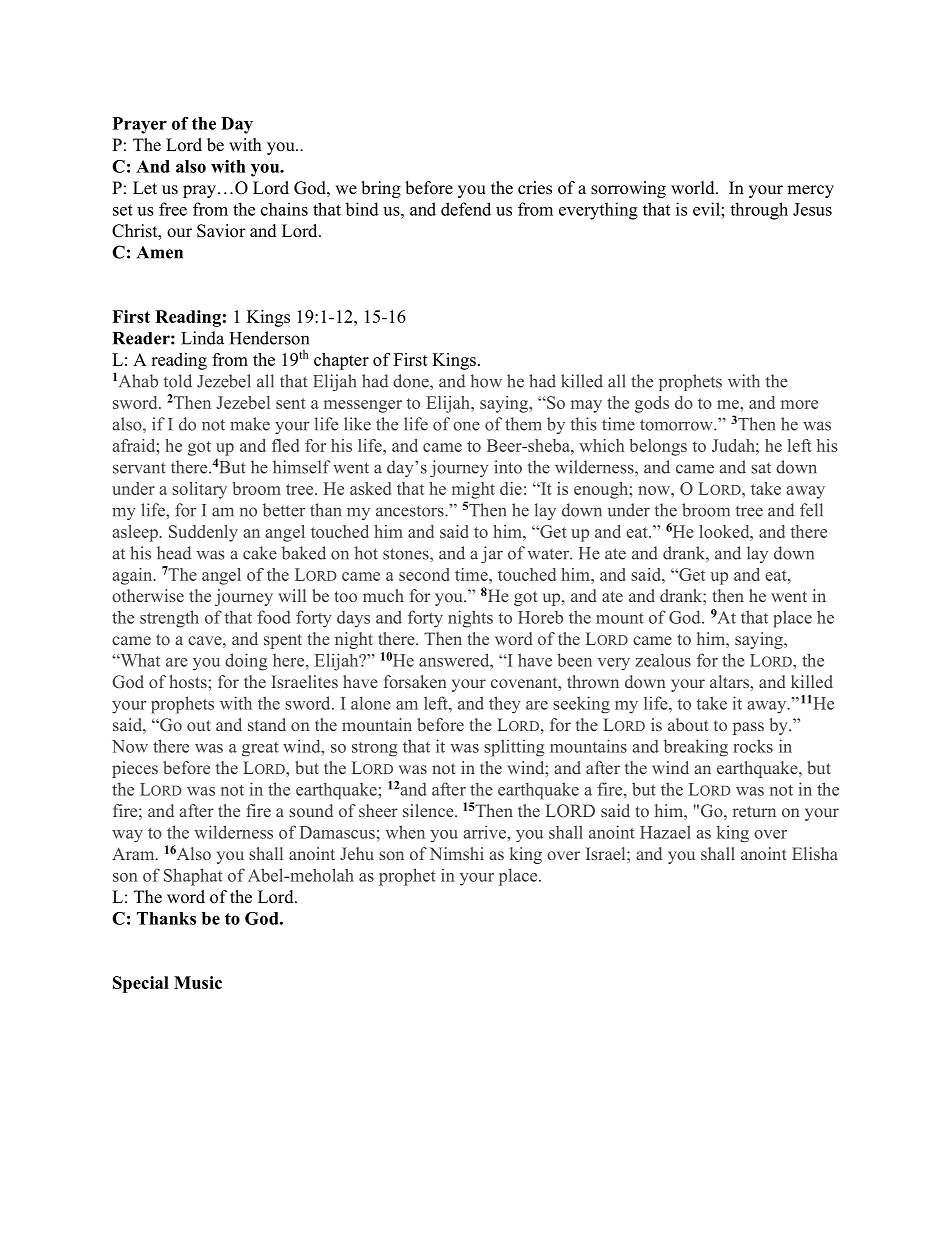 The image size is (952, 1233). What do you see at coordinates (815, 853) in the document?
I see `Elisha` at bounding box center [815, 853].
